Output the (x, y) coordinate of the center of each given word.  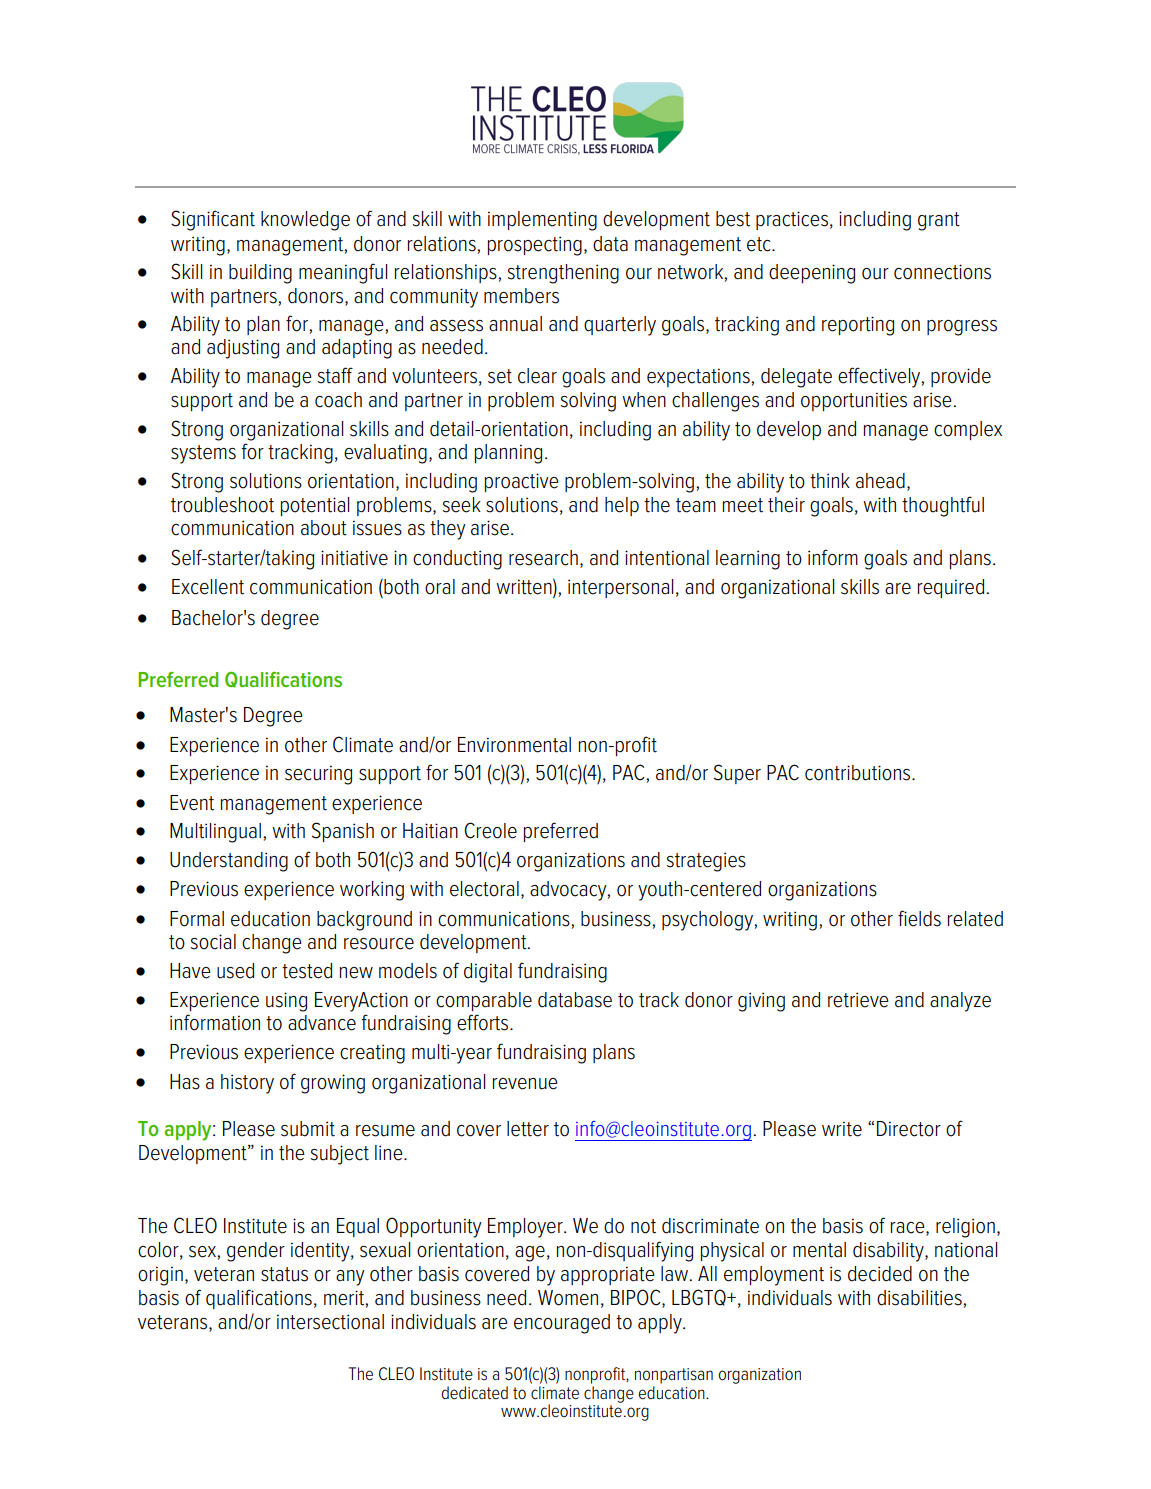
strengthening (563, 274)
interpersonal (620, 588)
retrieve (858, 1000)
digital (488, 973)
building (260, 274)
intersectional (330, 1322)
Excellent (208, 587)
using (286, 1002)
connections (942, 272)
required (952, 588)
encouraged (562, 1324)
